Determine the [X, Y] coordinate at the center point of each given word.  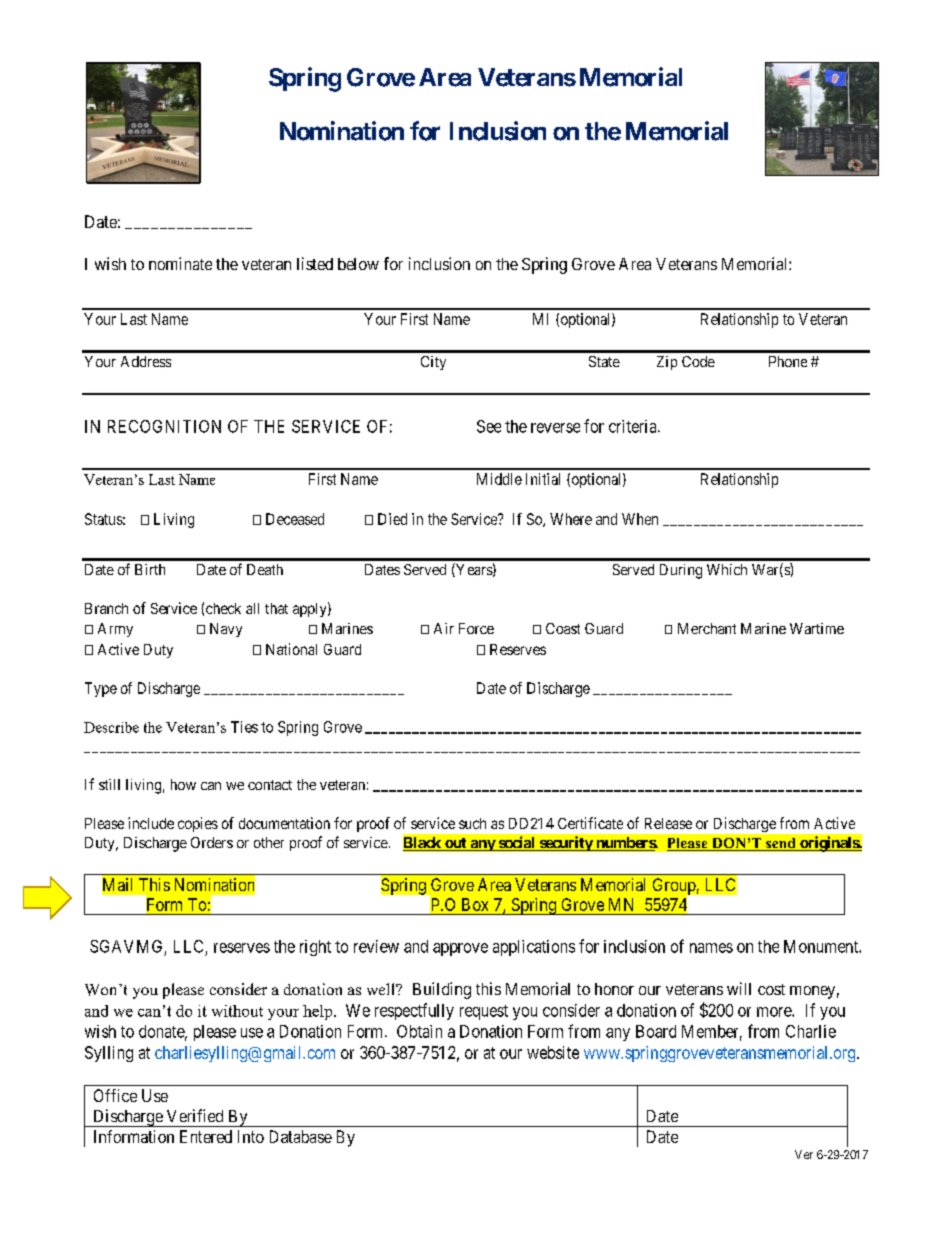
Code [698, 361]
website [553, 1052]
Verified [195, 1115]
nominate [180, 263]
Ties [244, 727]
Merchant [707, 628]
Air [444, 628]
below [358, 264]
